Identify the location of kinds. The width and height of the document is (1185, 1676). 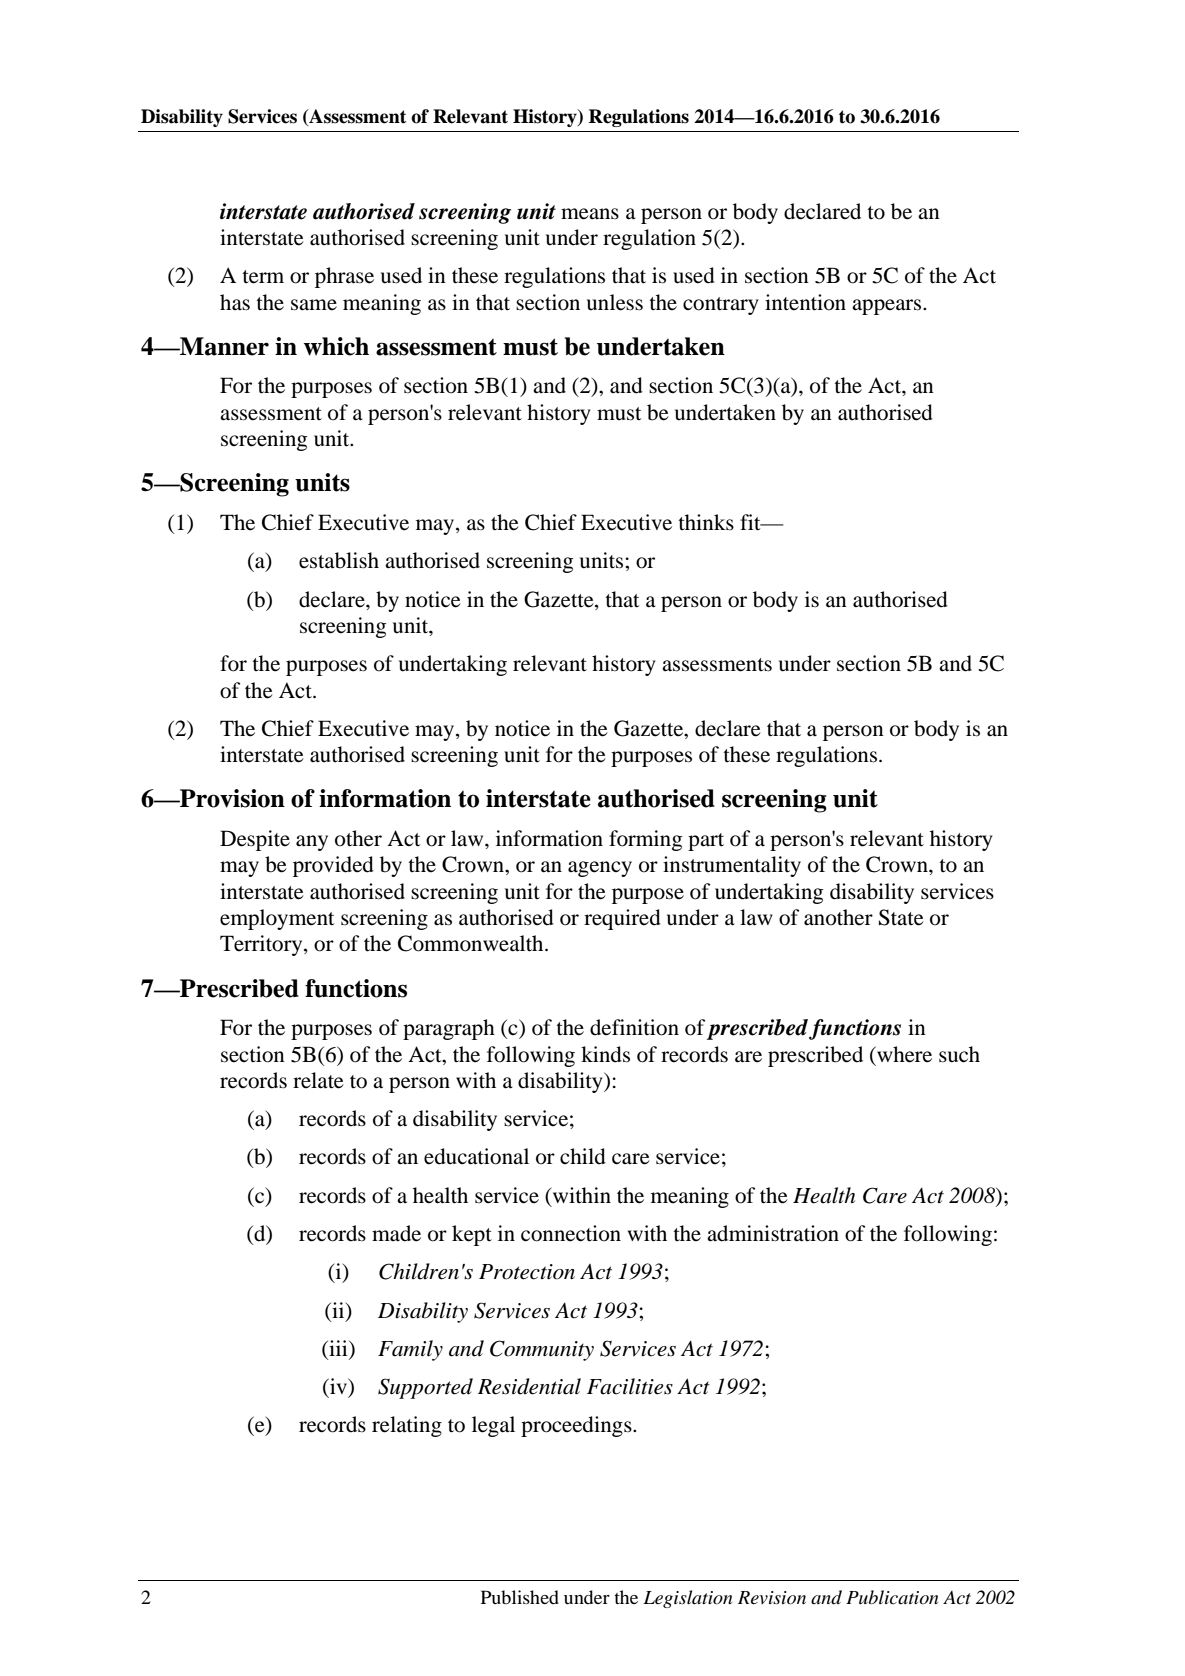
(605, 1054).
